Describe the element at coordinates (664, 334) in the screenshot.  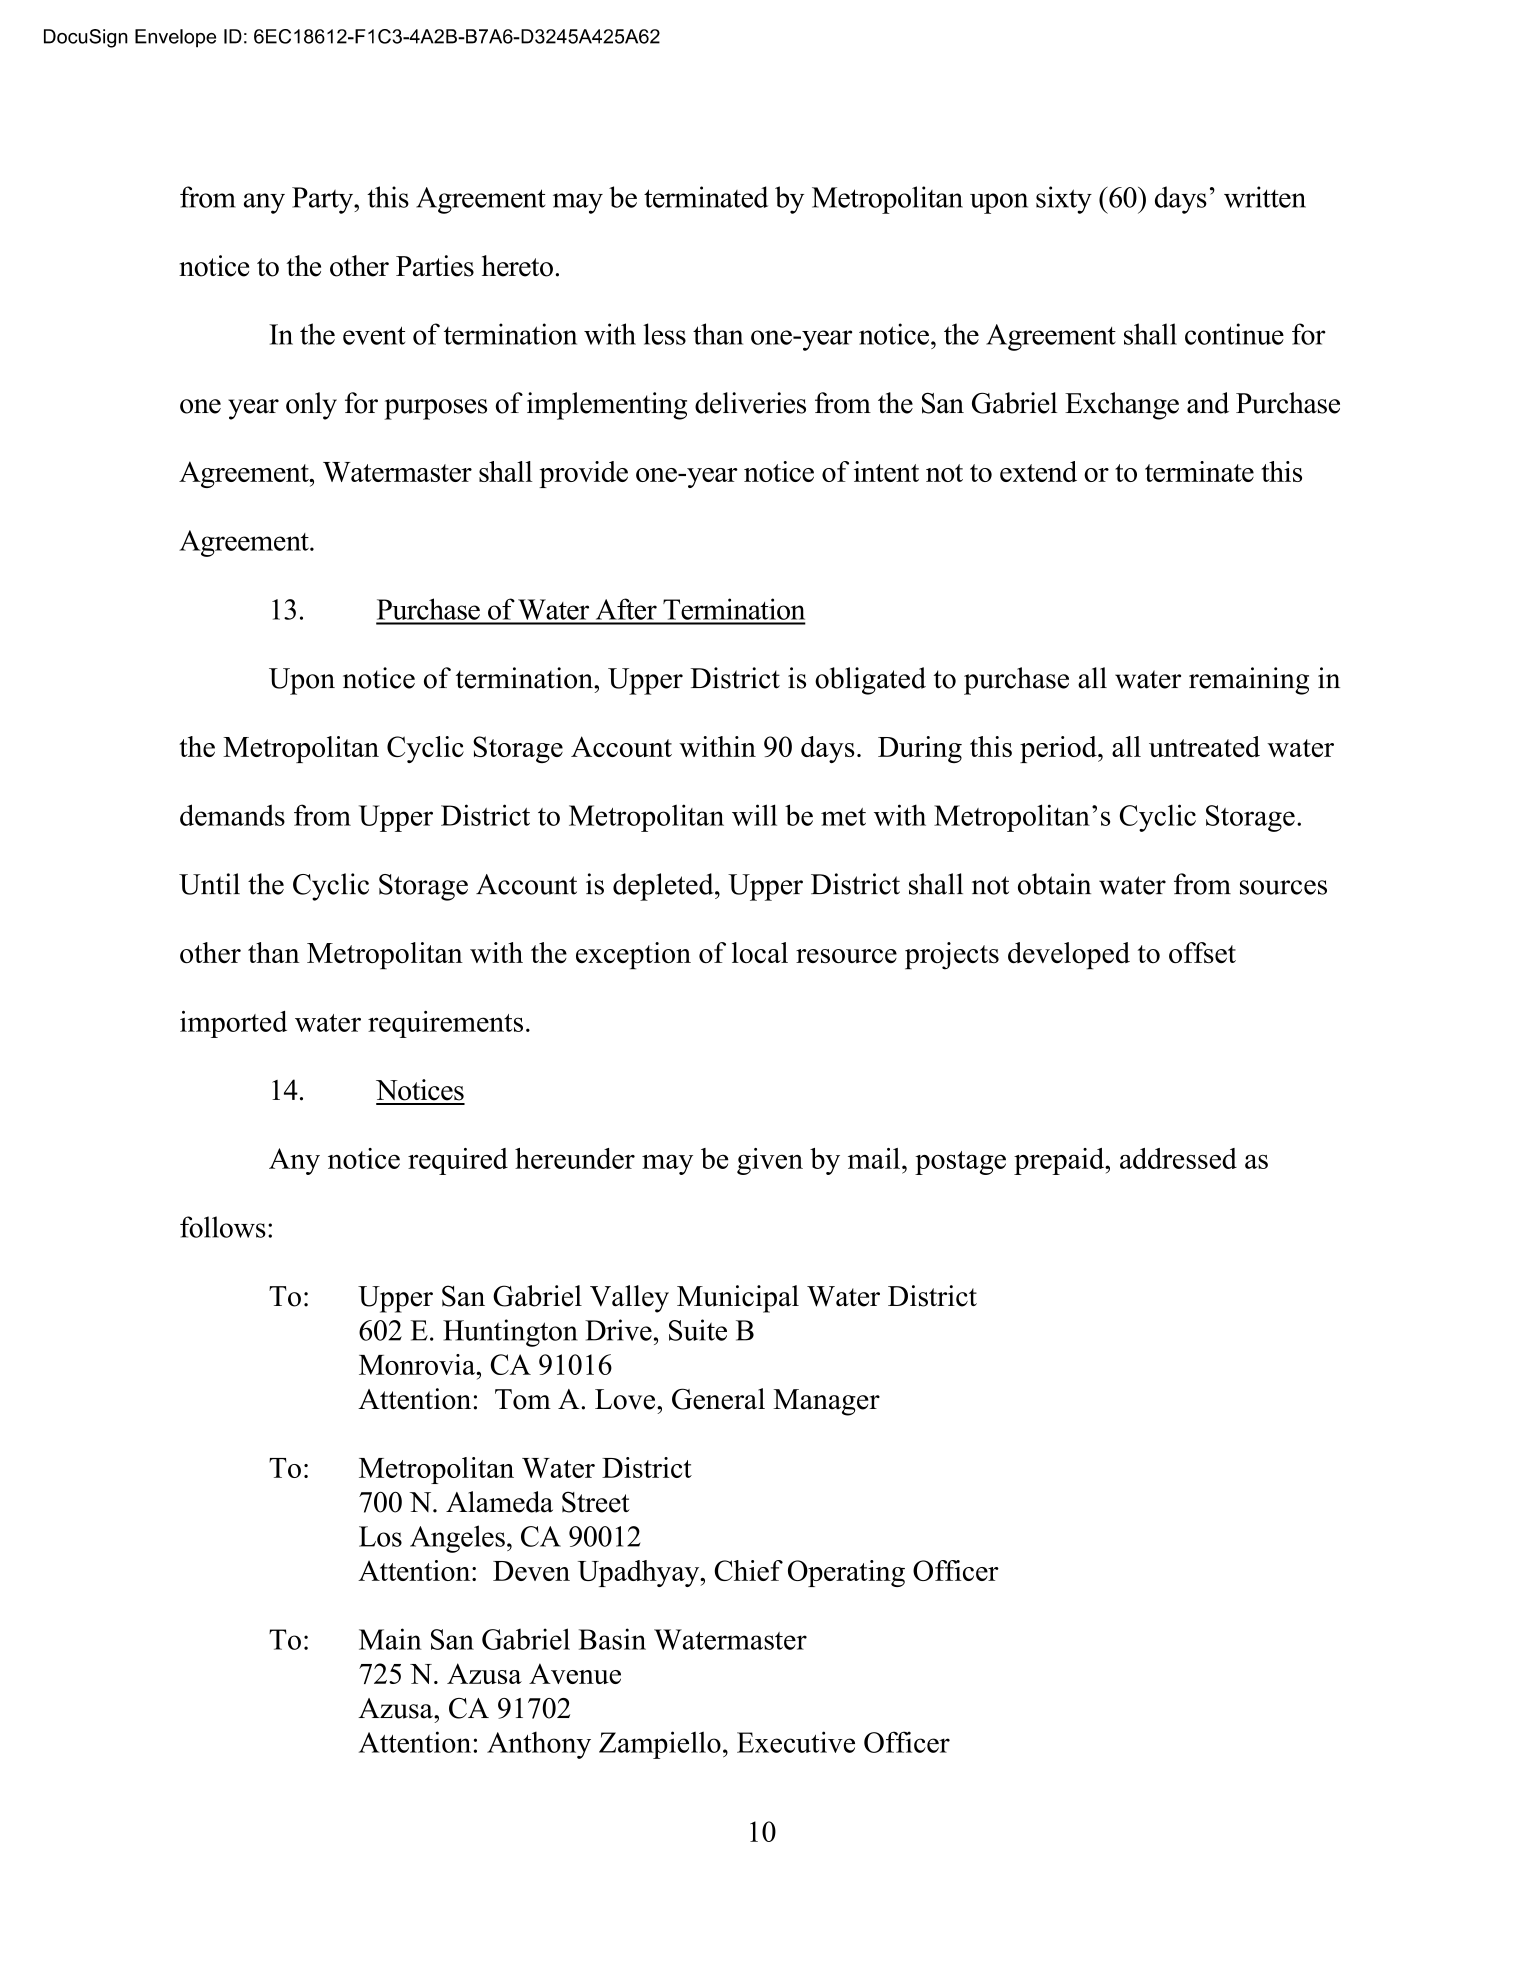
I see `less` at that location.
